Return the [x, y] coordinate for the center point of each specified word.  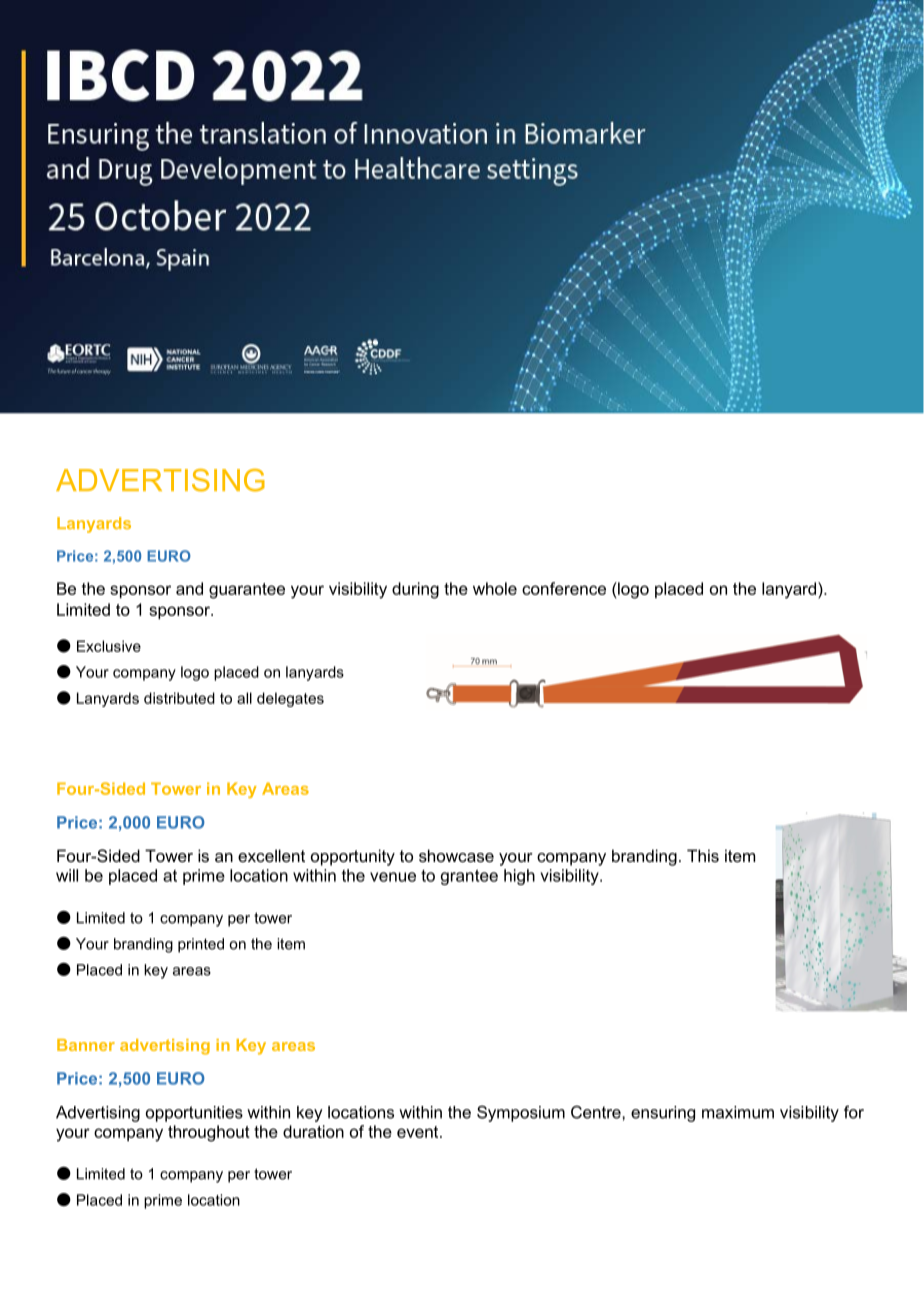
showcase [456, 855]
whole [495, 588]
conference [564, 588]
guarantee [247, 591]
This [703, 855]
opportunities [194, 1114]
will [67, 875]
